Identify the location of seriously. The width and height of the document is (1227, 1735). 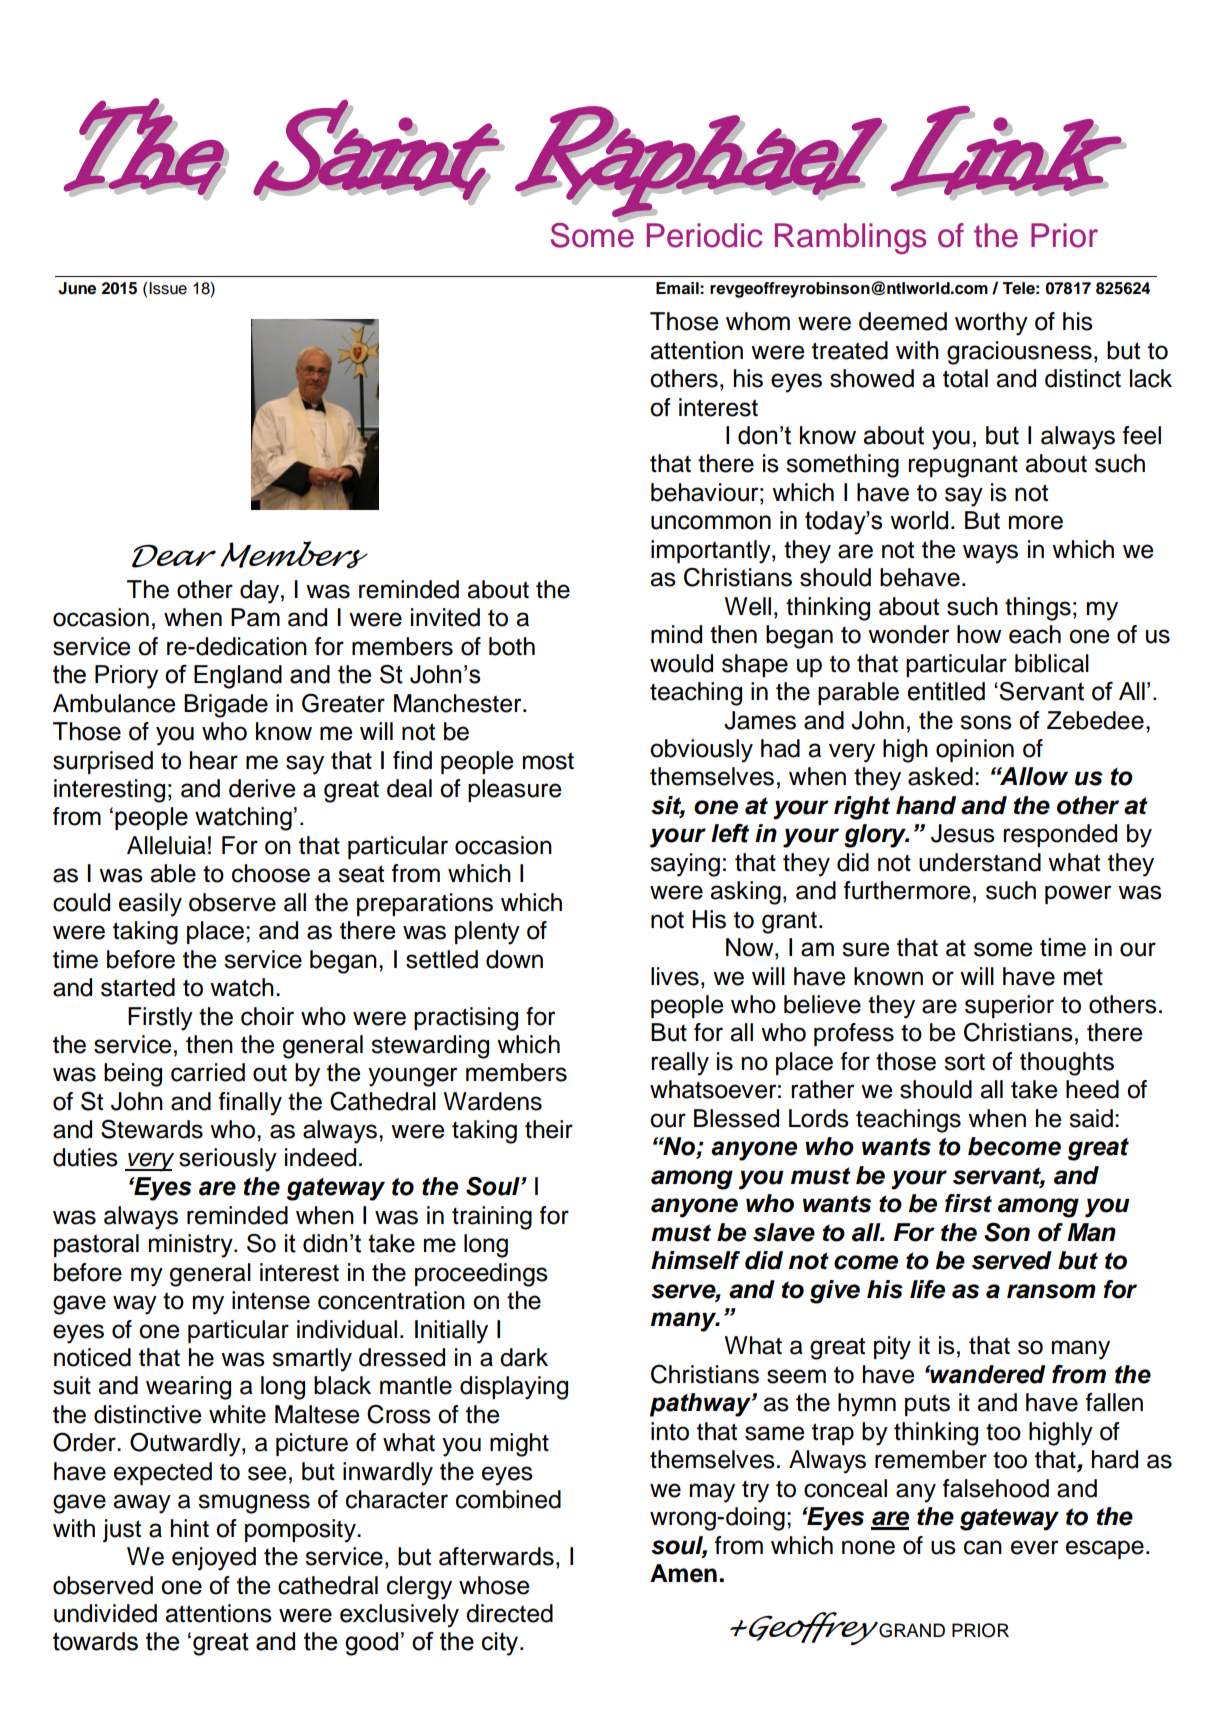
(228, 1160).
